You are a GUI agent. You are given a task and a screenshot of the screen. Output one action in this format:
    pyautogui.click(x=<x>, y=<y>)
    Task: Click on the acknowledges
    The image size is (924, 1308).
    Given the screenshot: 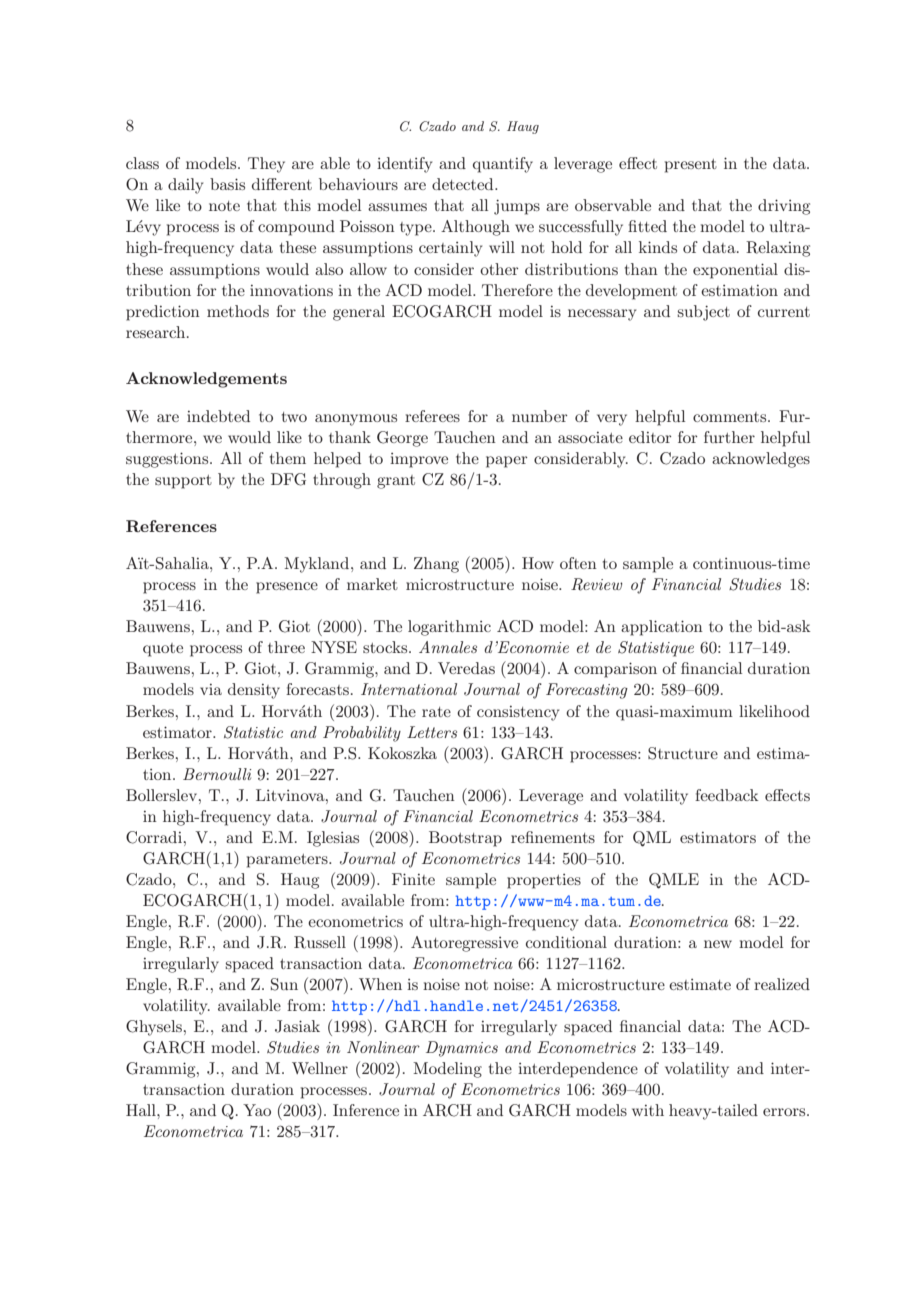 What is the action you would take?
    pyautogui.click(x=761, y=460)
